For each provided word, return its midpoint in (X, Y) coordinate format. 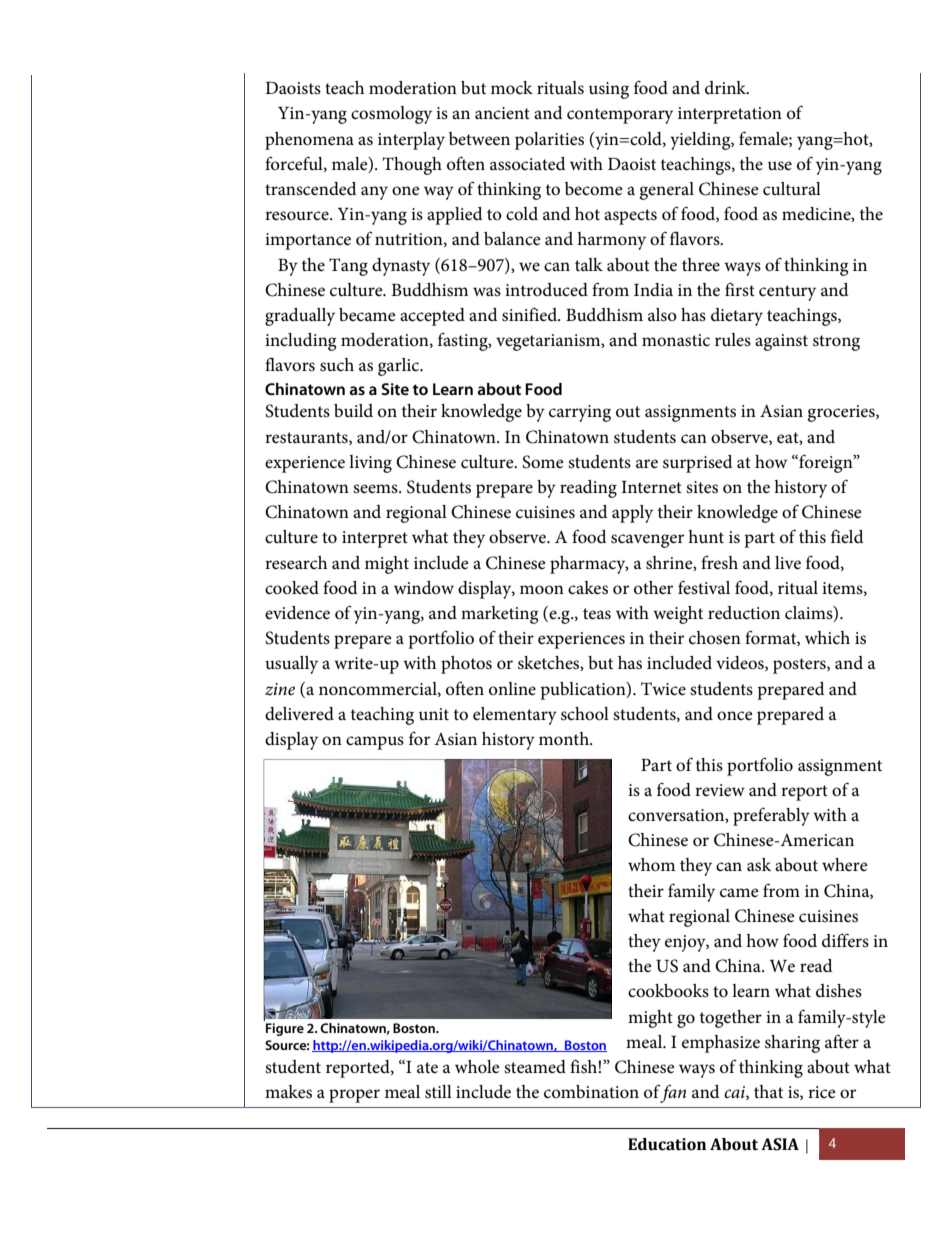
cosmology (391, 115)
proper (354, 1096)
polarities (549, 141)
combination (591, 1092)
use (780, 166)
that (768, 1091)
